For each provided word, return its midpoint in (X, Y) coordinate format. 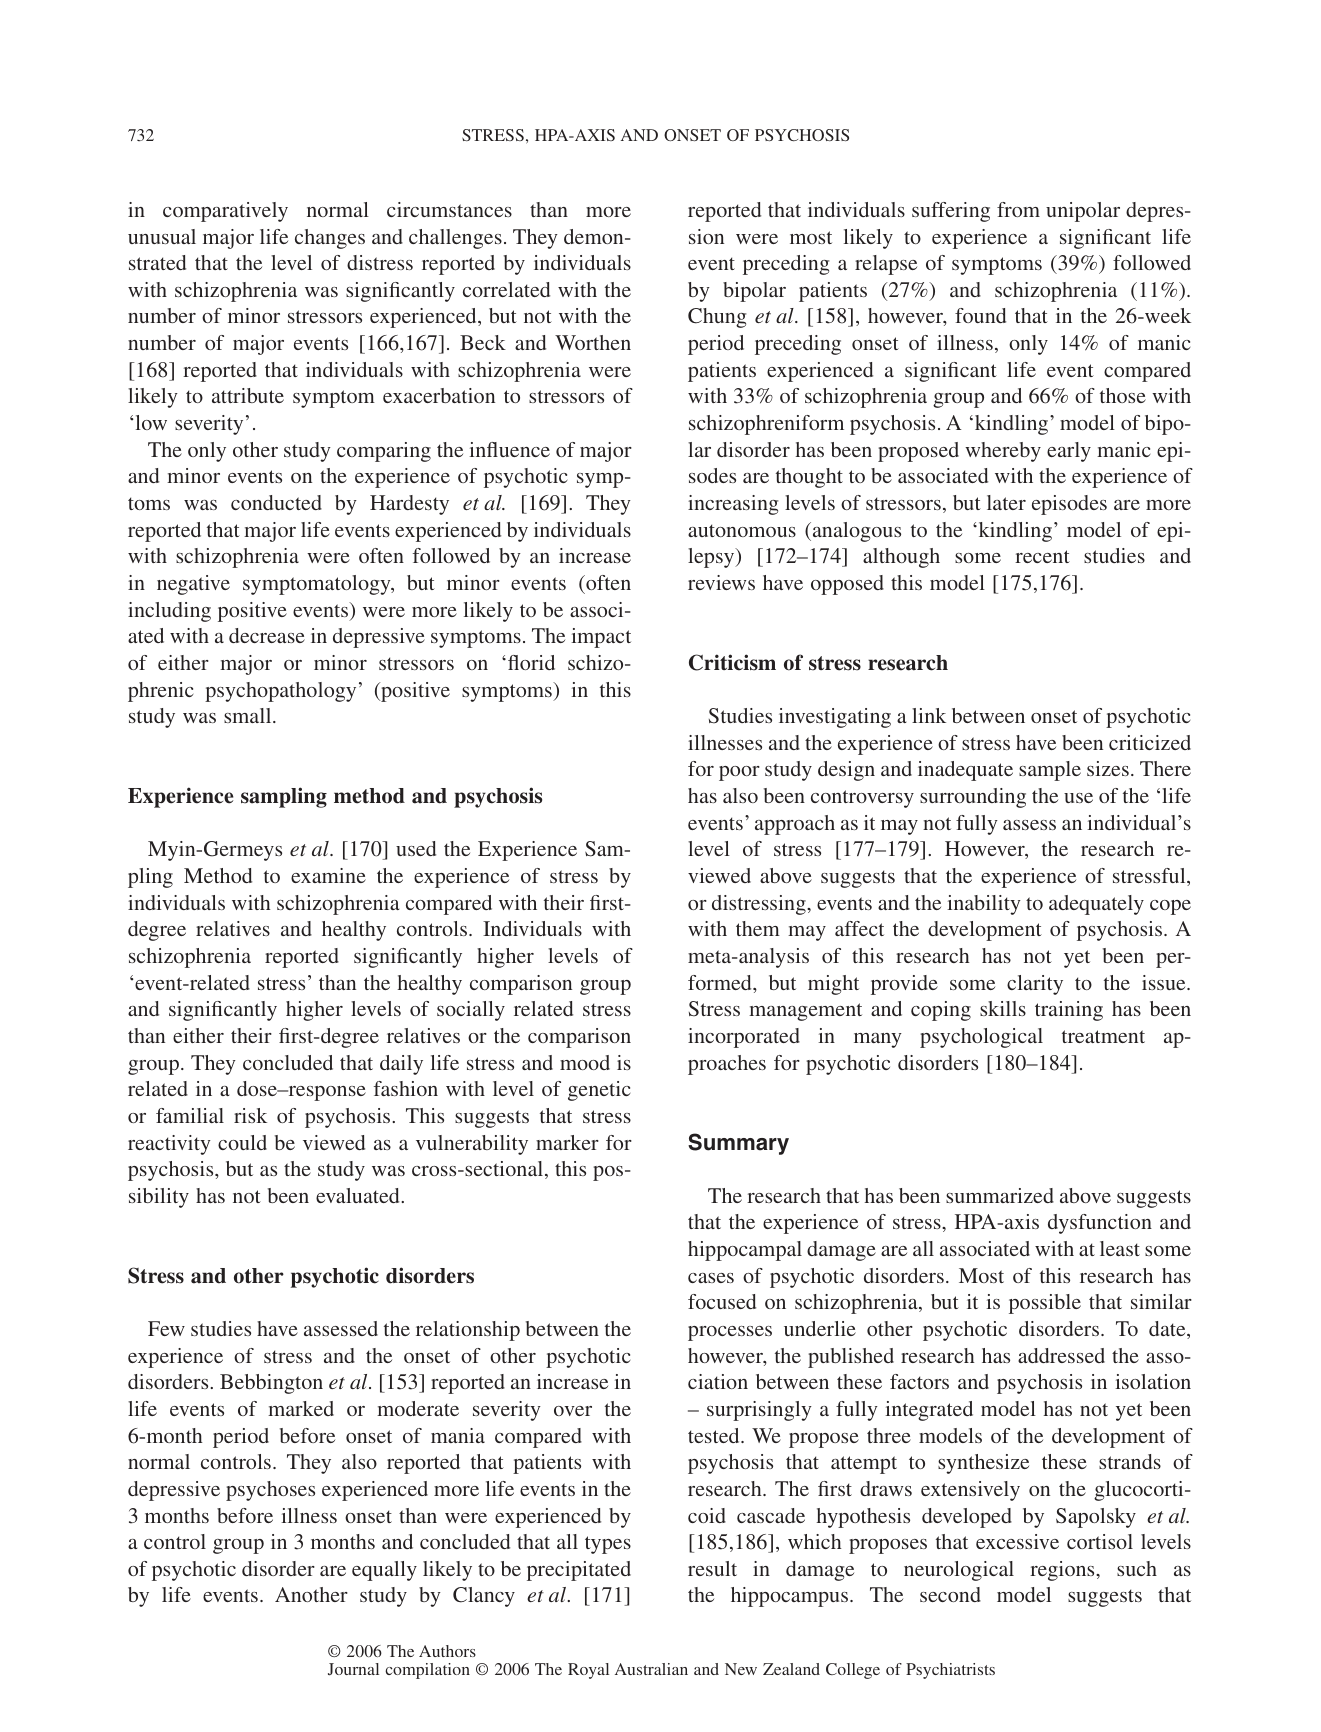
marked (301, 1408)
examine (328, 875)
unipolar (1083, 212)
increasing (733, 505)
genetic (599, 1091)
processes (730, 1333)
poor (739, 773)
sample (1050, 771)
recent (1042, 556)
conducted (276, 502)
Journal (353, 1669)
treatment (1103, 1036)
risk (250, 1115)
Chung (717, 318)
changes (330, 239)
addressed (1061, 1355)
